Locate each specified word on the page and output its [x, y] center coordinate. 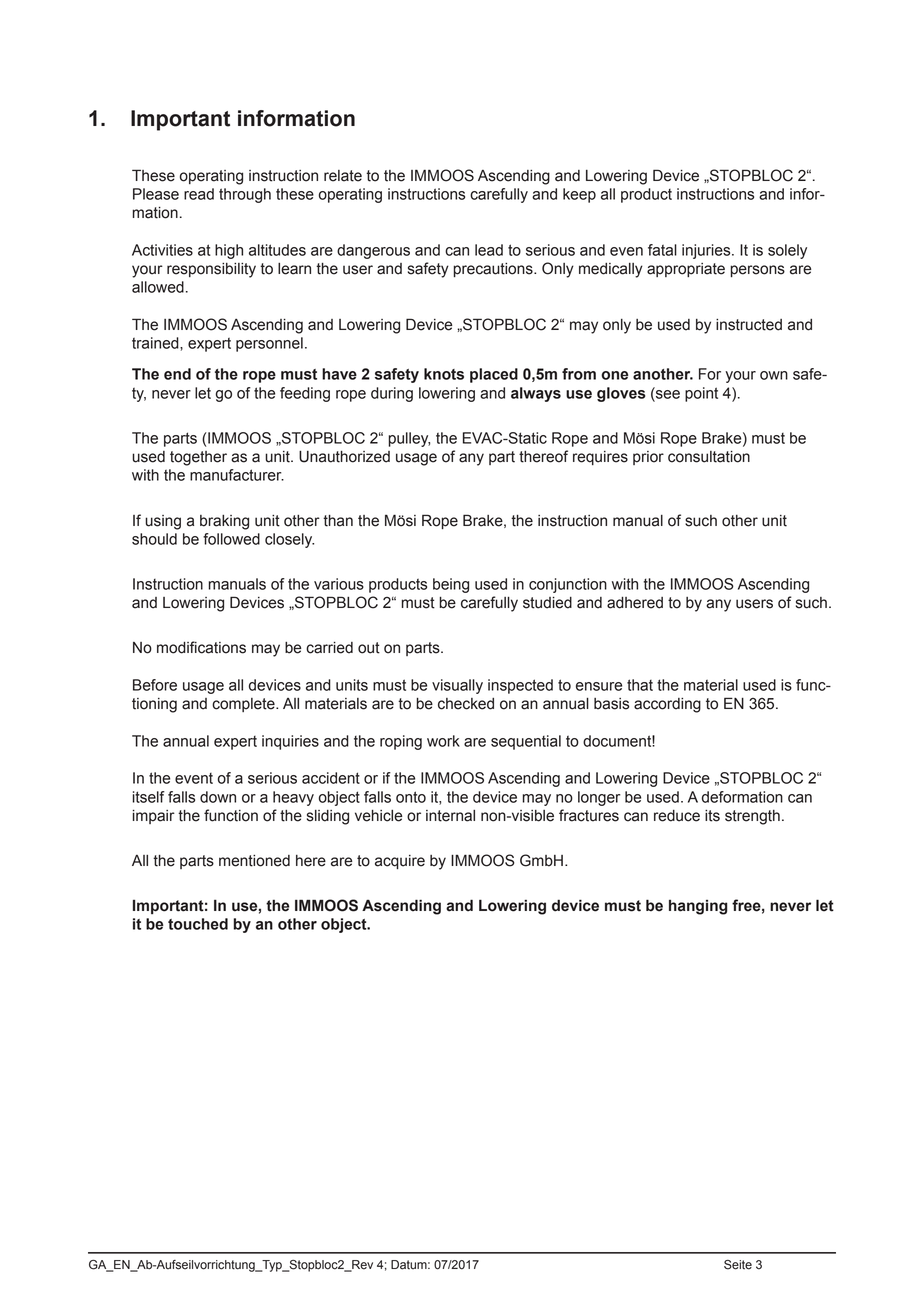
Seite [738, 1265]
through [245, 195]
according [667, 705]
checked [466, 704]
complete [244, 705]
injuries [707, 251]
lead [489, 250]
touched [198, 924]
